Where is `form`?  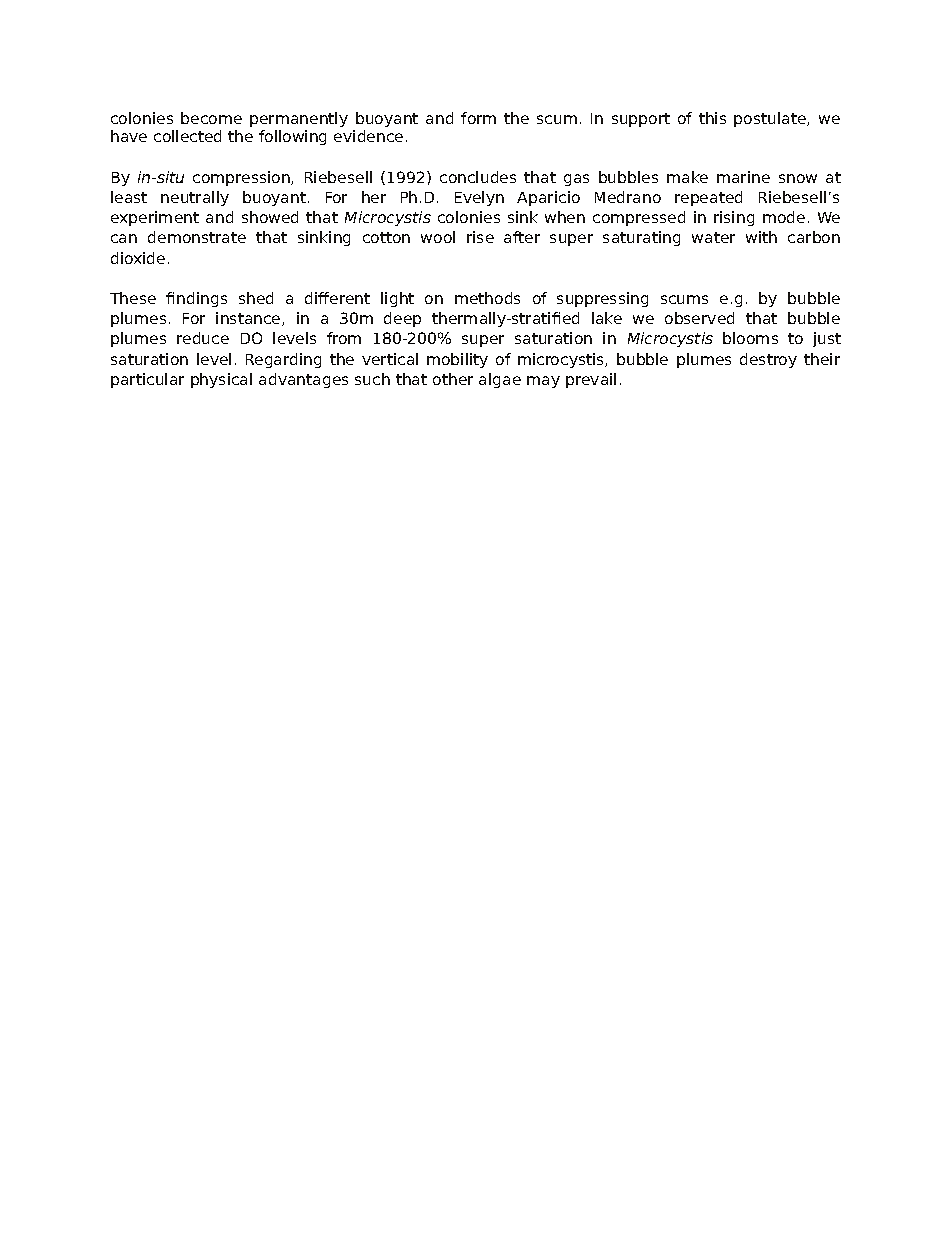 form is located at coordinates (478, 118).
